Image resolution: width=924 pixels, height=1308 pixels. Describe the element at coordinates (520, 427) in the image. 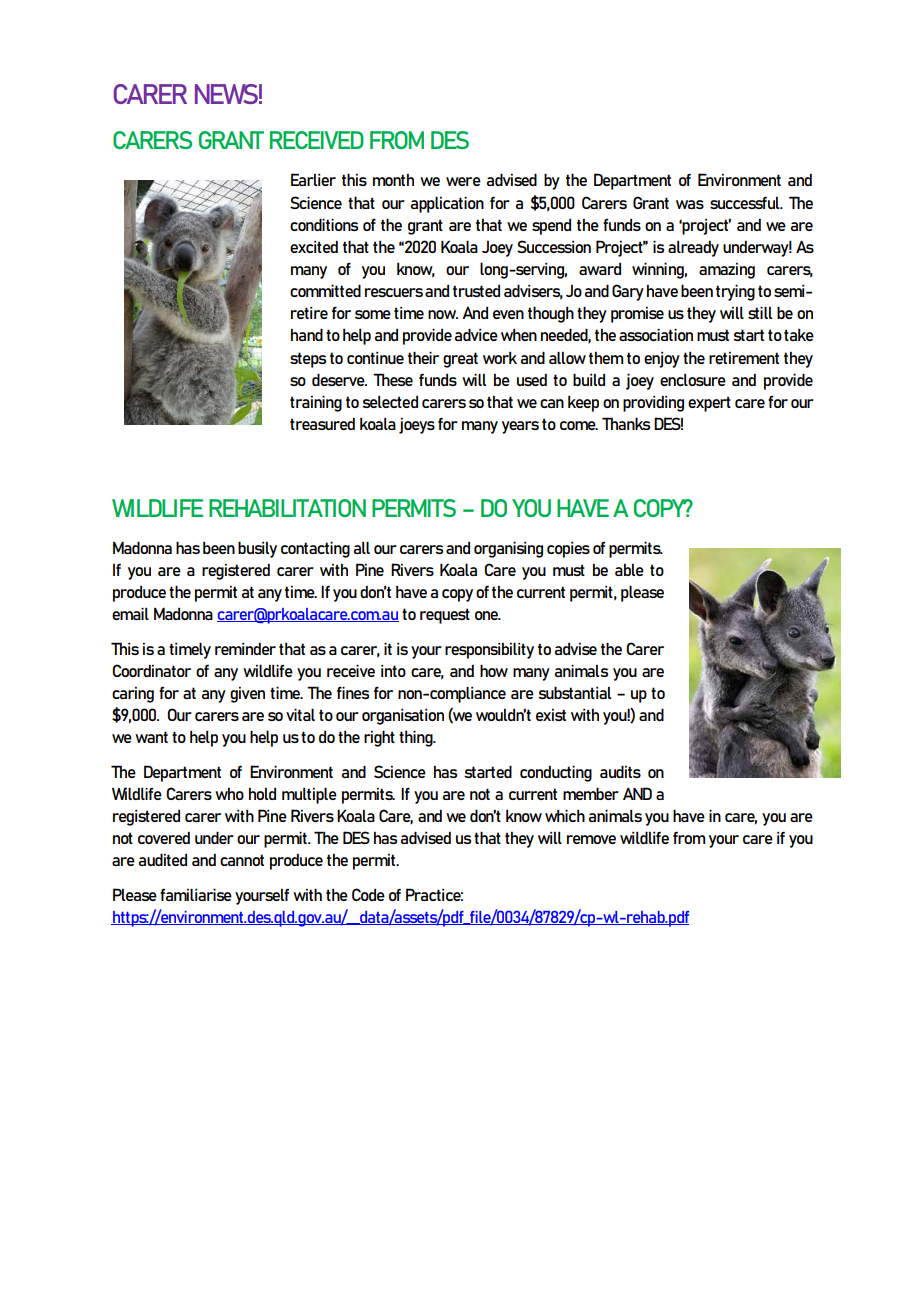

I see `years` at that location.
